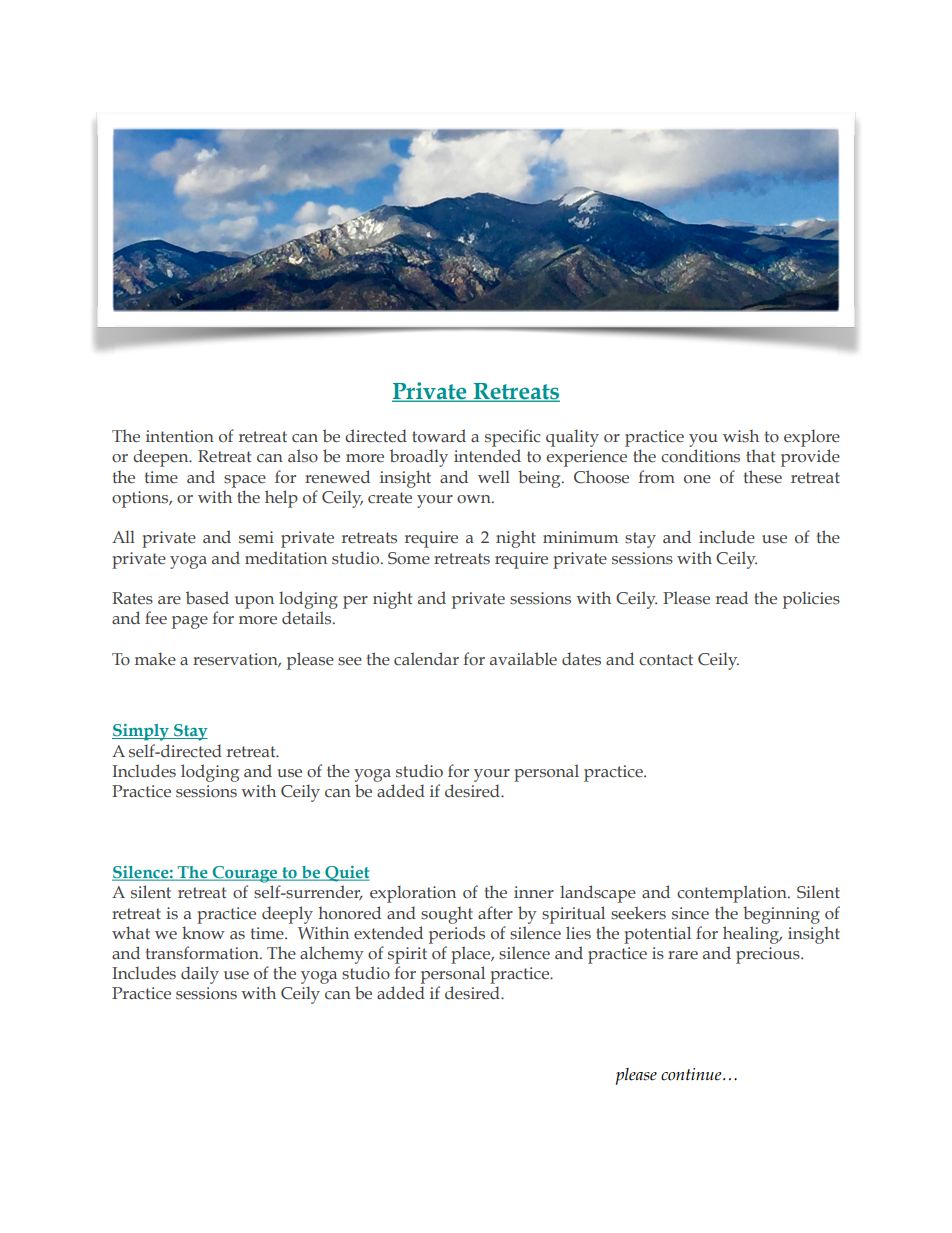 Image resolution: width=952 pixels, height=1233 pixels. I want to click on conditions, so click(700, 456).
